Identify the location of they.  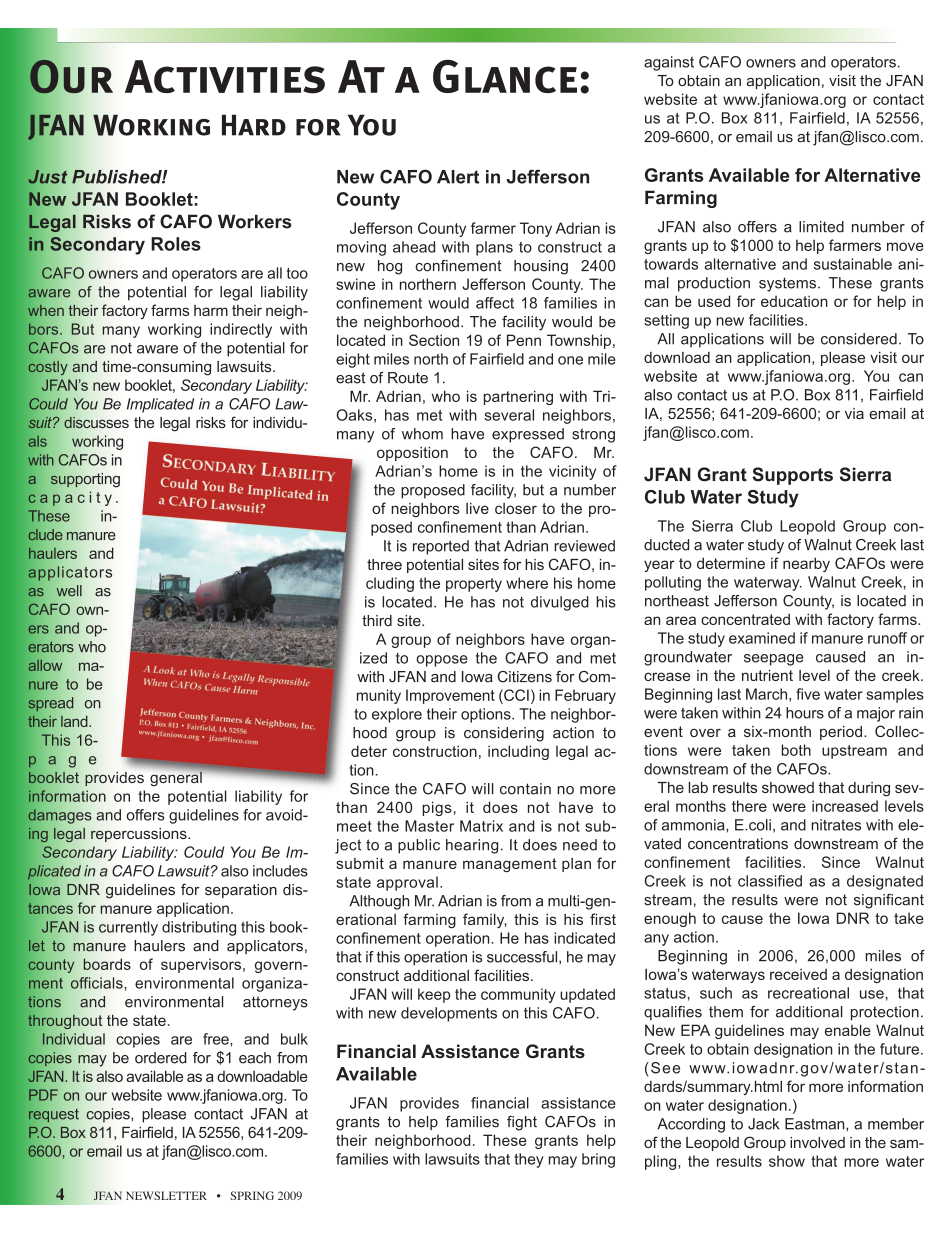
(529, 1160).
